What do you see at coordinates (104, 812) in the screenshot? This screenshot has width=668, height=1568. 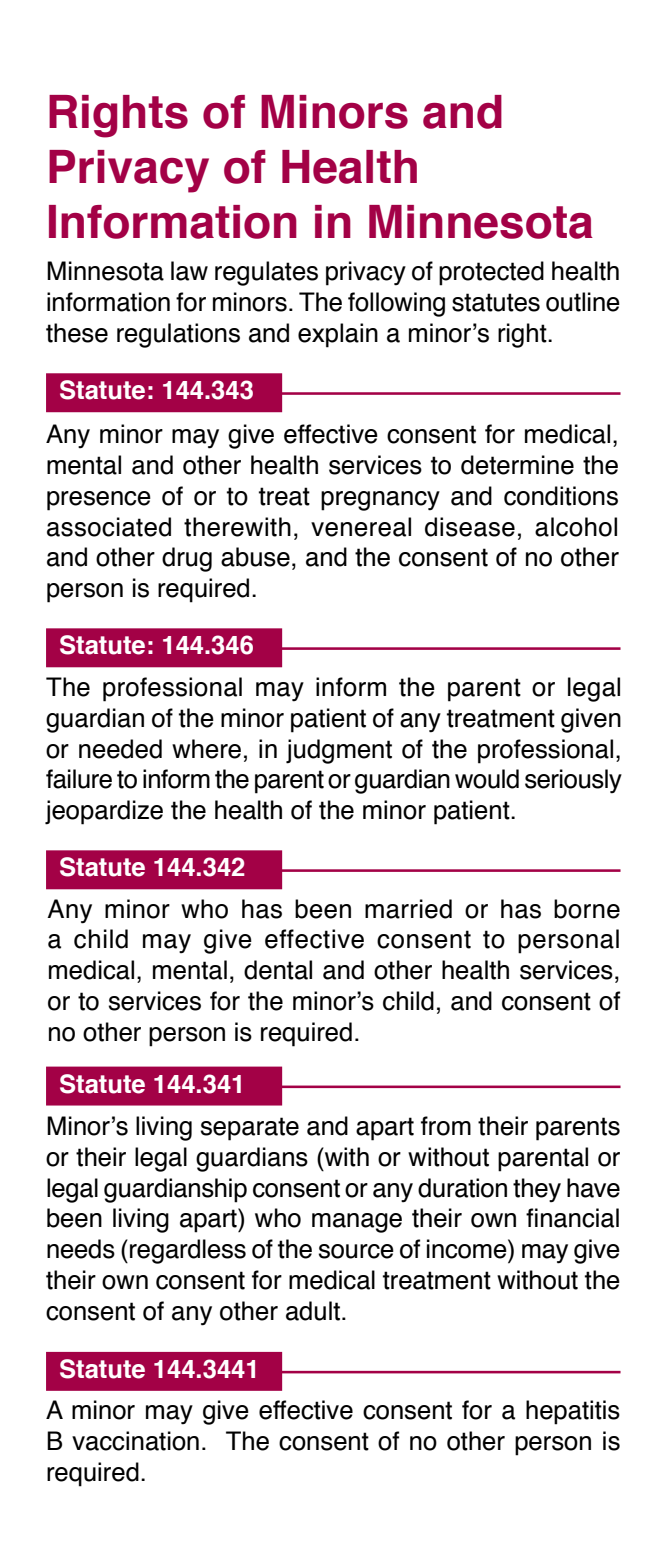 I see `jeopardize` at bounding box center [104, 812].
